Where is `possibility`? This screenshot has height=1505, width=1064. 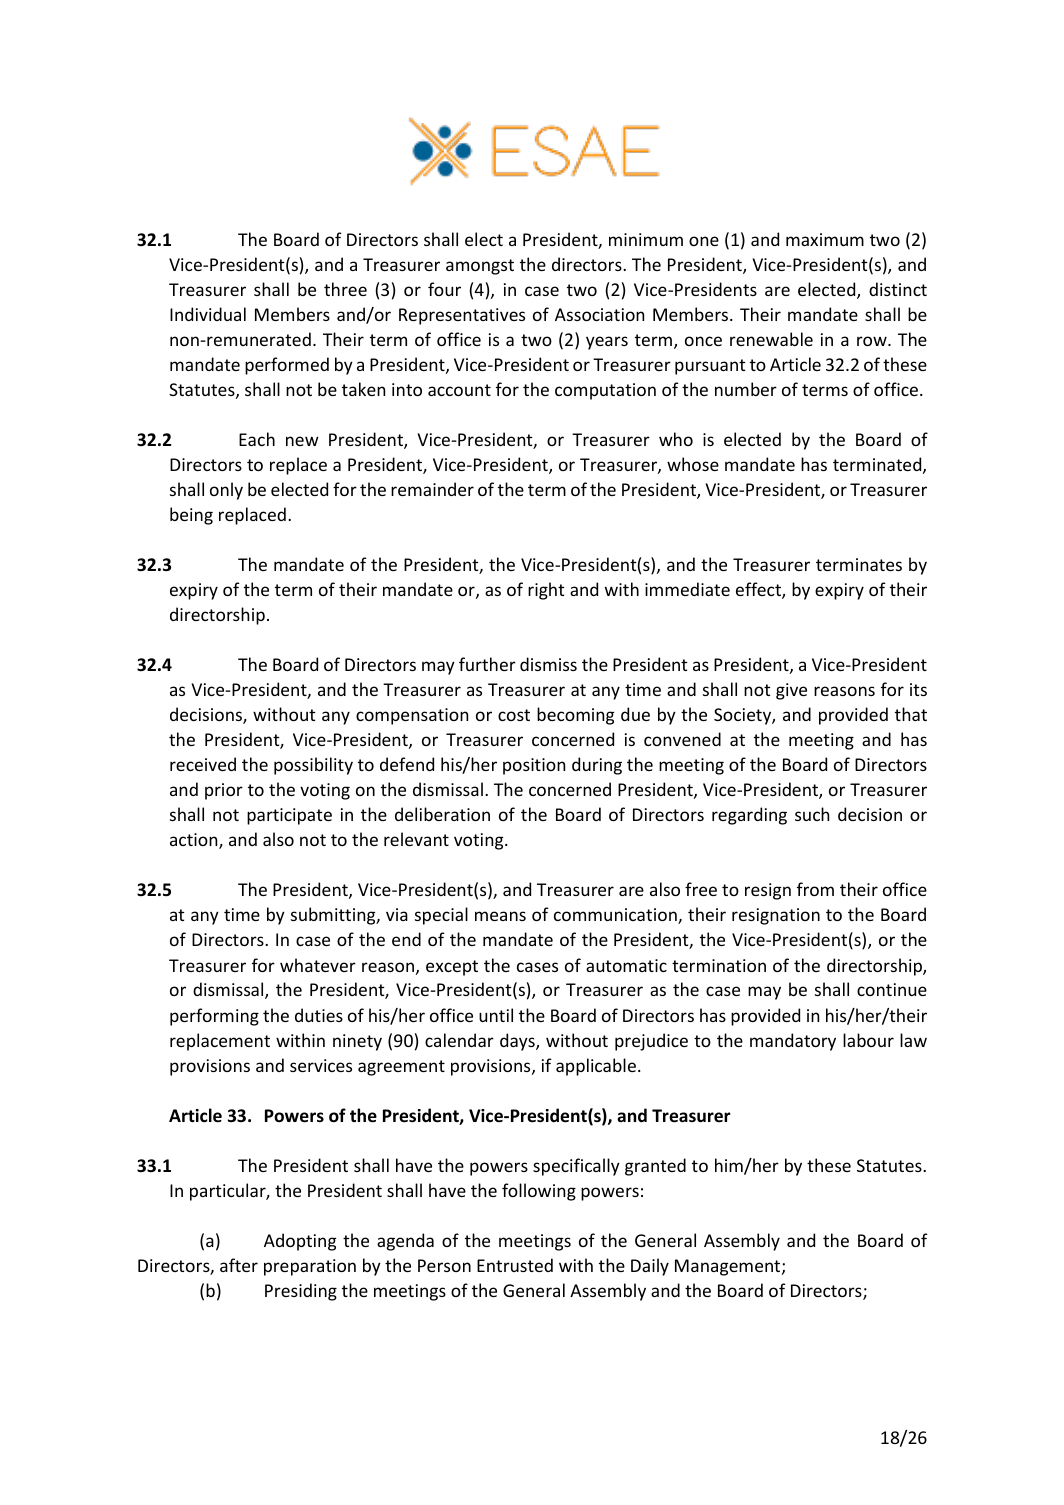
possibility is located at coordinates (313, 766).
